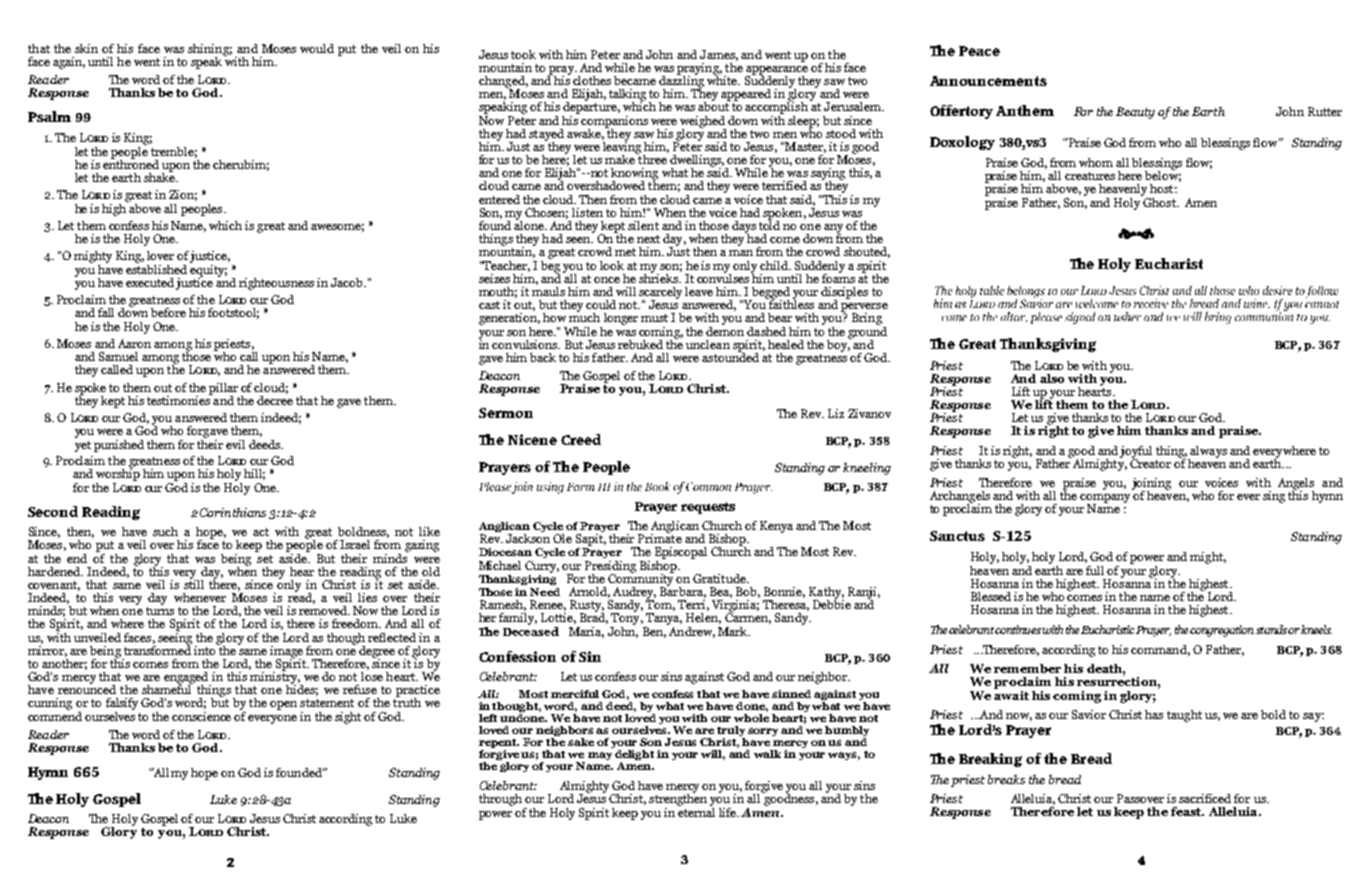 The image size is (1372, 887). What do you see at coordinates (1052, 378) in the document?
I see `also` at bounding box center [1052, 378].
